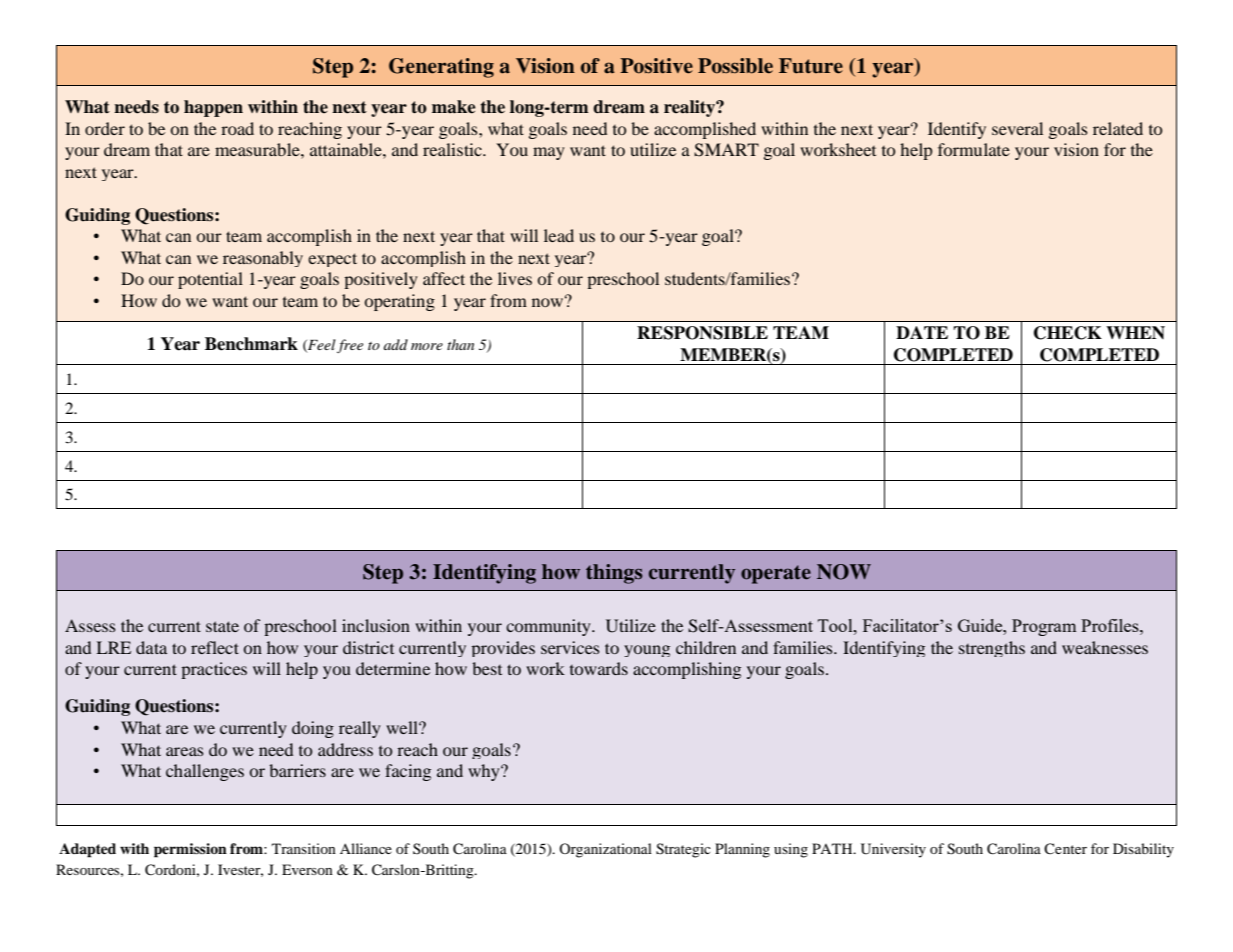 Image resolution: width=1233 pixels, height=952 pixels. What do you see at coordinates (992, 649) in the screenshot?
I see `strengths` at bounding box center [992, 649].
